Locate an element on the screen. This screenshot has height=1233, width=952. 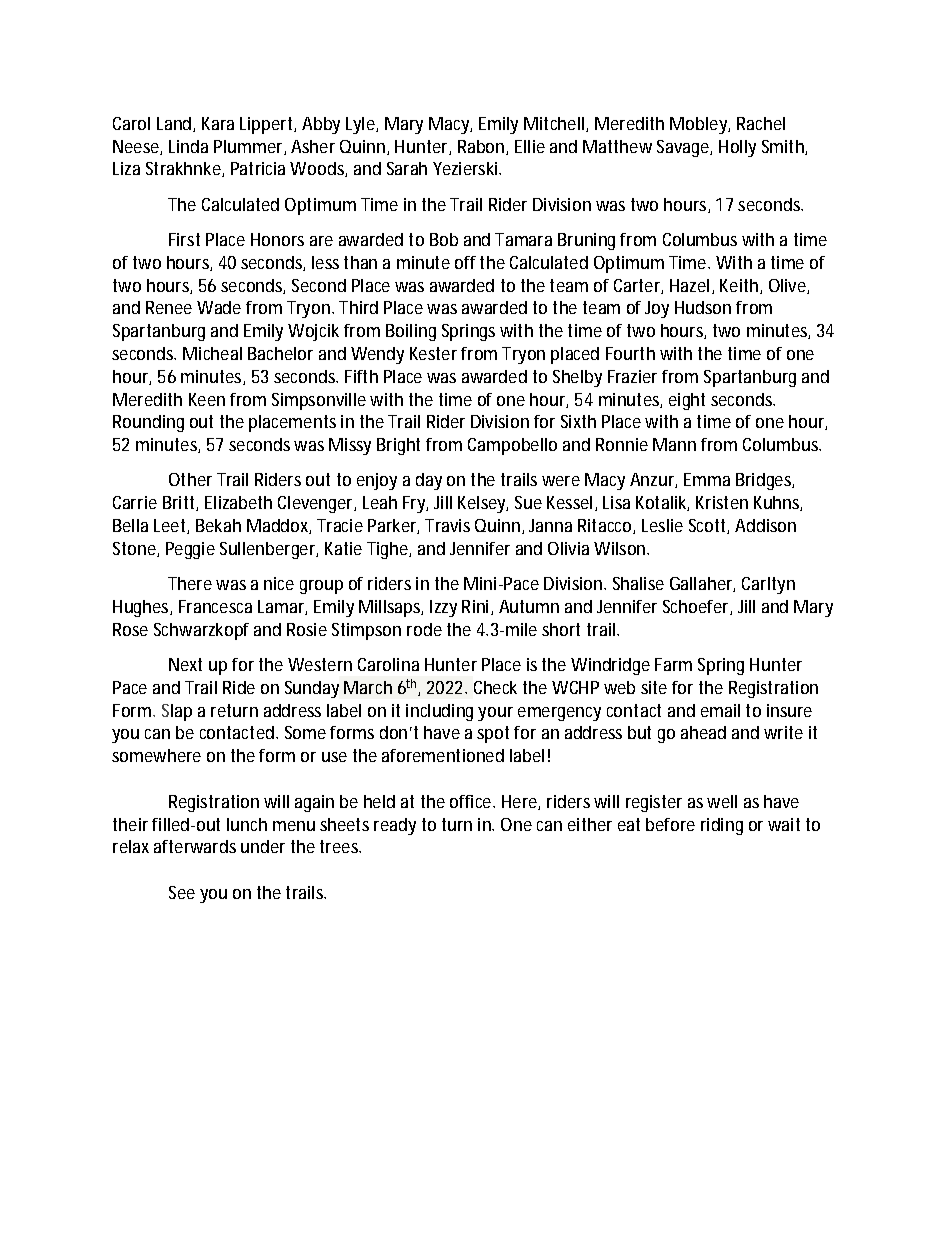
Check is located at coordinates (495, 687).
